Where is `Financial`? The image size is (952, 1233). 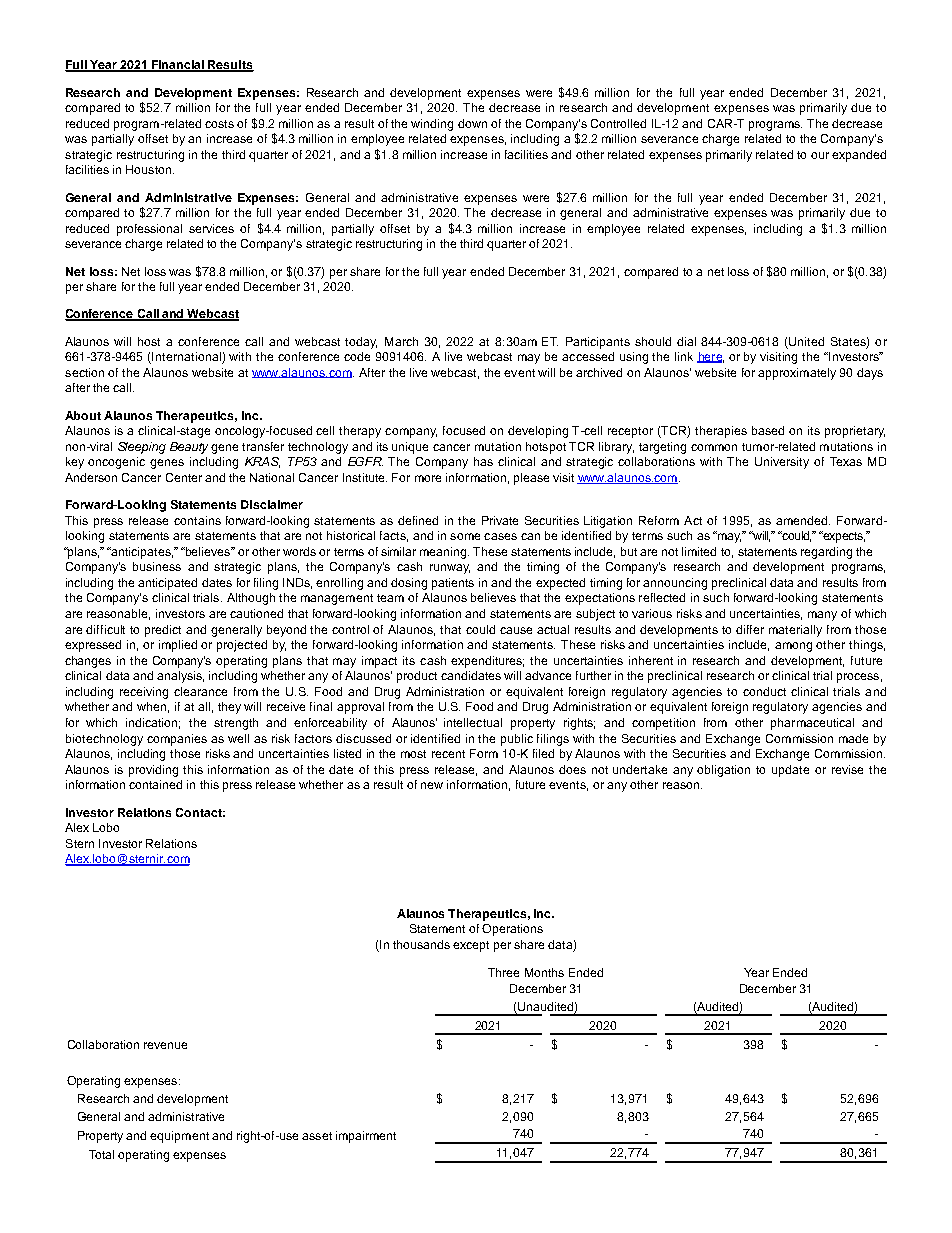
Financial is located at coordinates (178, 66).
